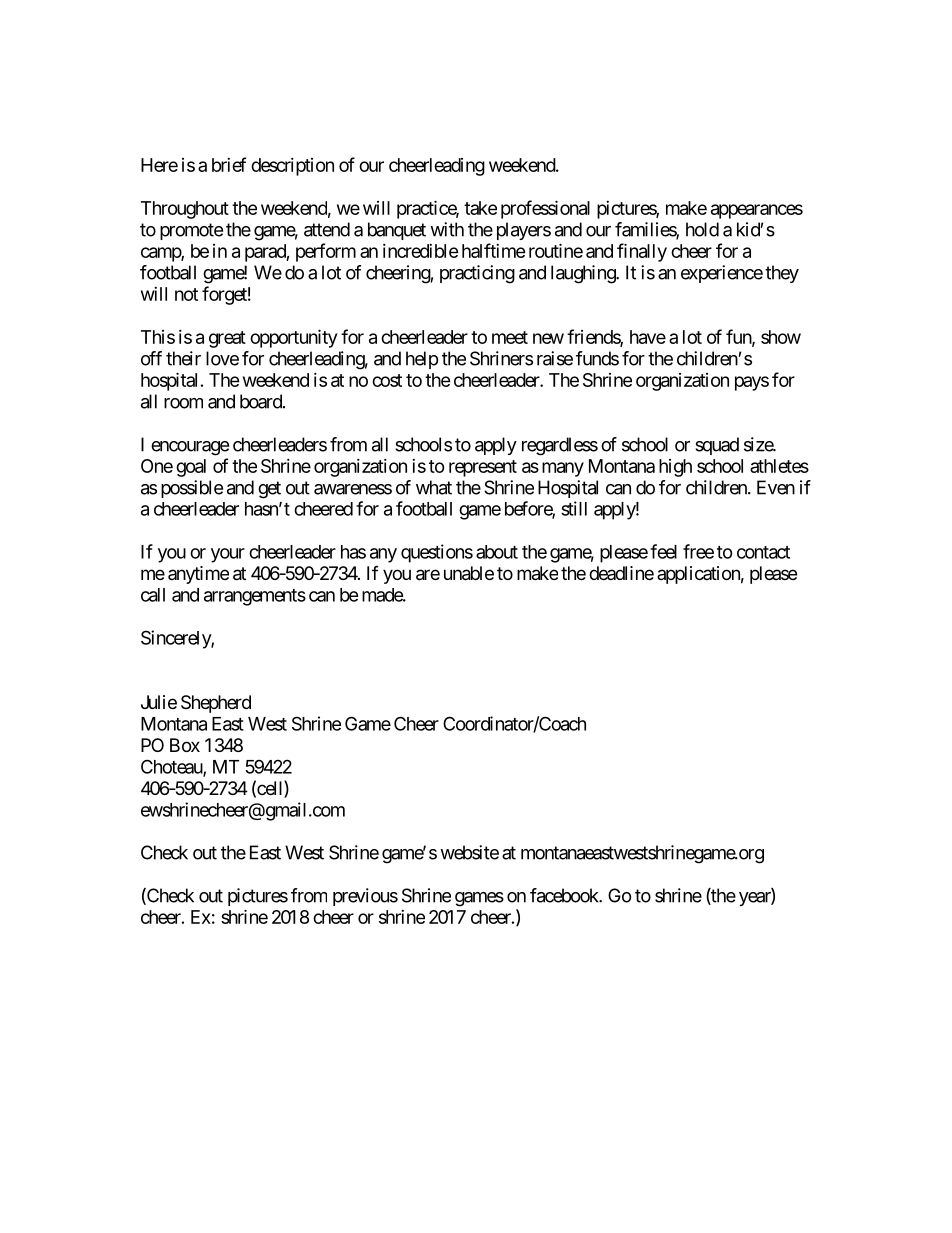  Describe the element at coordinates (422, 360) in the screenshot. I see `help` at that location.
